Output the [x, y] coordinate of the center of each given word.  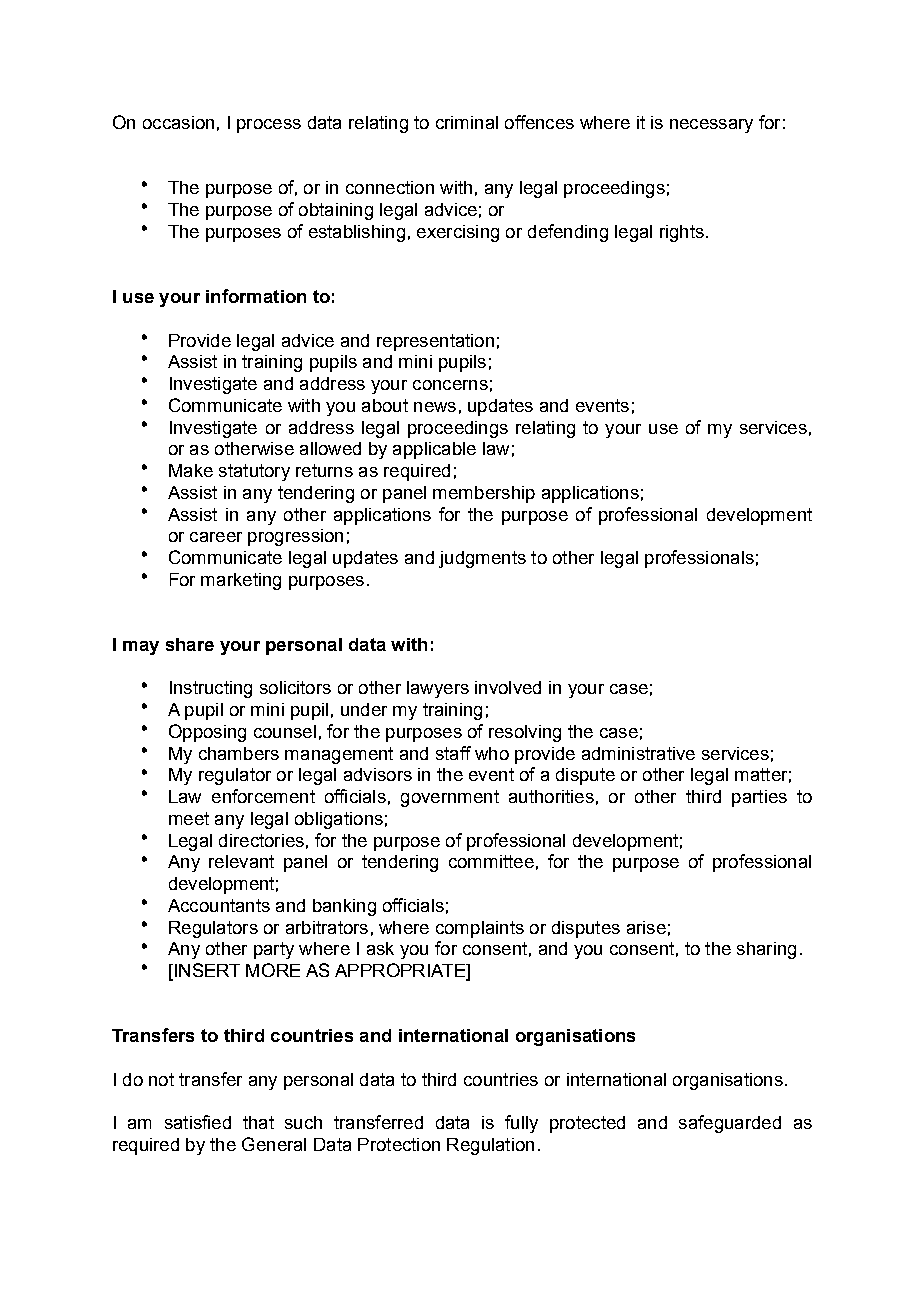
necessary [711, 126]
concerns [450, 385]
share [190, 644]
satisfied [198, 1122]
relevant [241, 861]
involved [508, 687]
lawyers [438, 689]
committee [491, 861]
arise [646, 927]
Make [191, 470]
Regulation [490, 1146]
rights [682, 233]
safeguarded [730, 1124]
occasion [178, 122]
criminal [467, 122]
